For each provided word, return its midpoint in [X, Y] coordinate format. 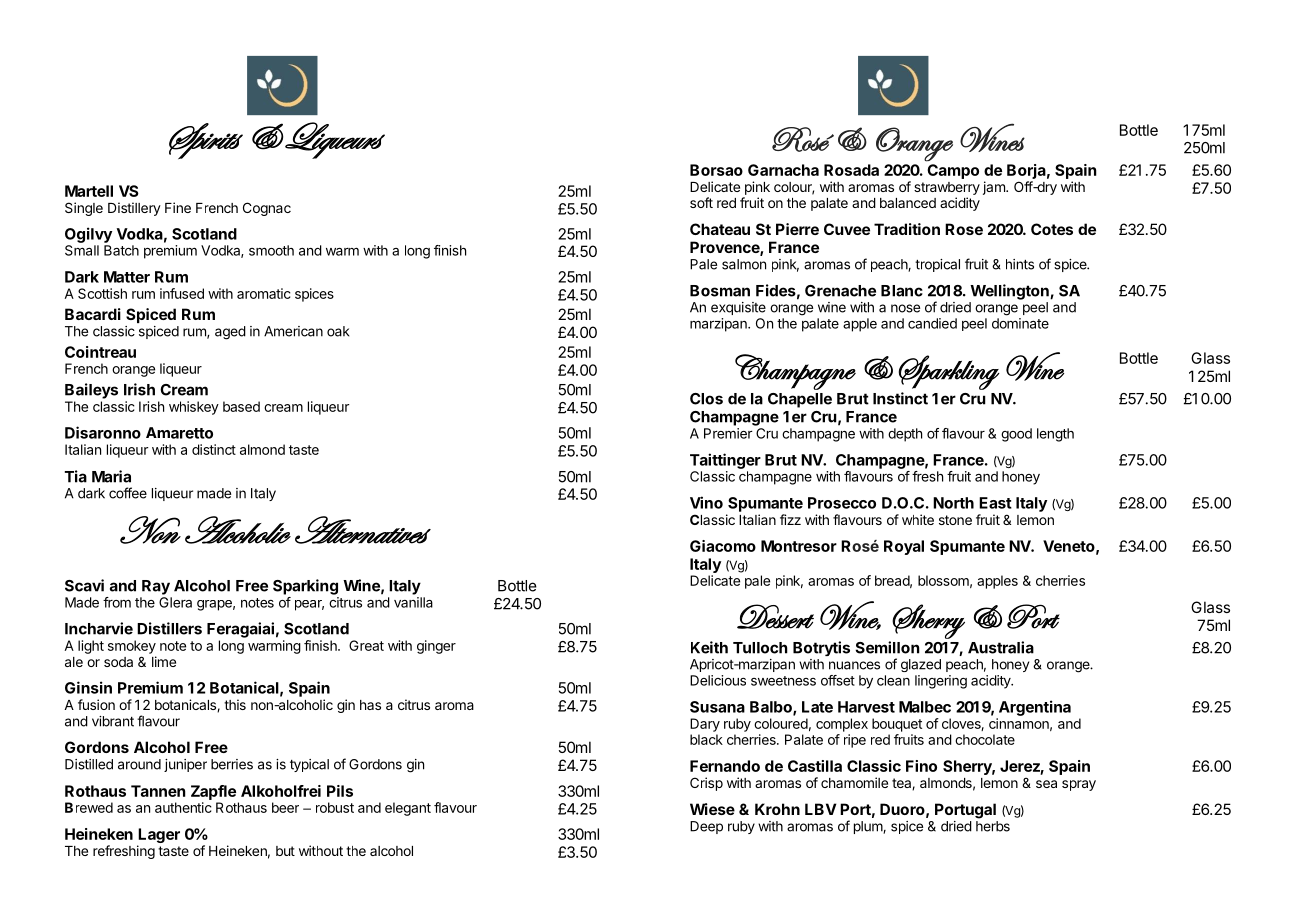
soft [701, 202]
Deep [706, 827]
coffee [128, 493]
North [953, 503]
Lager [158, 837]
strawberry [947, 188]
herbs [993, 826]
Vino [706, 502]
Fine [178, 207]
